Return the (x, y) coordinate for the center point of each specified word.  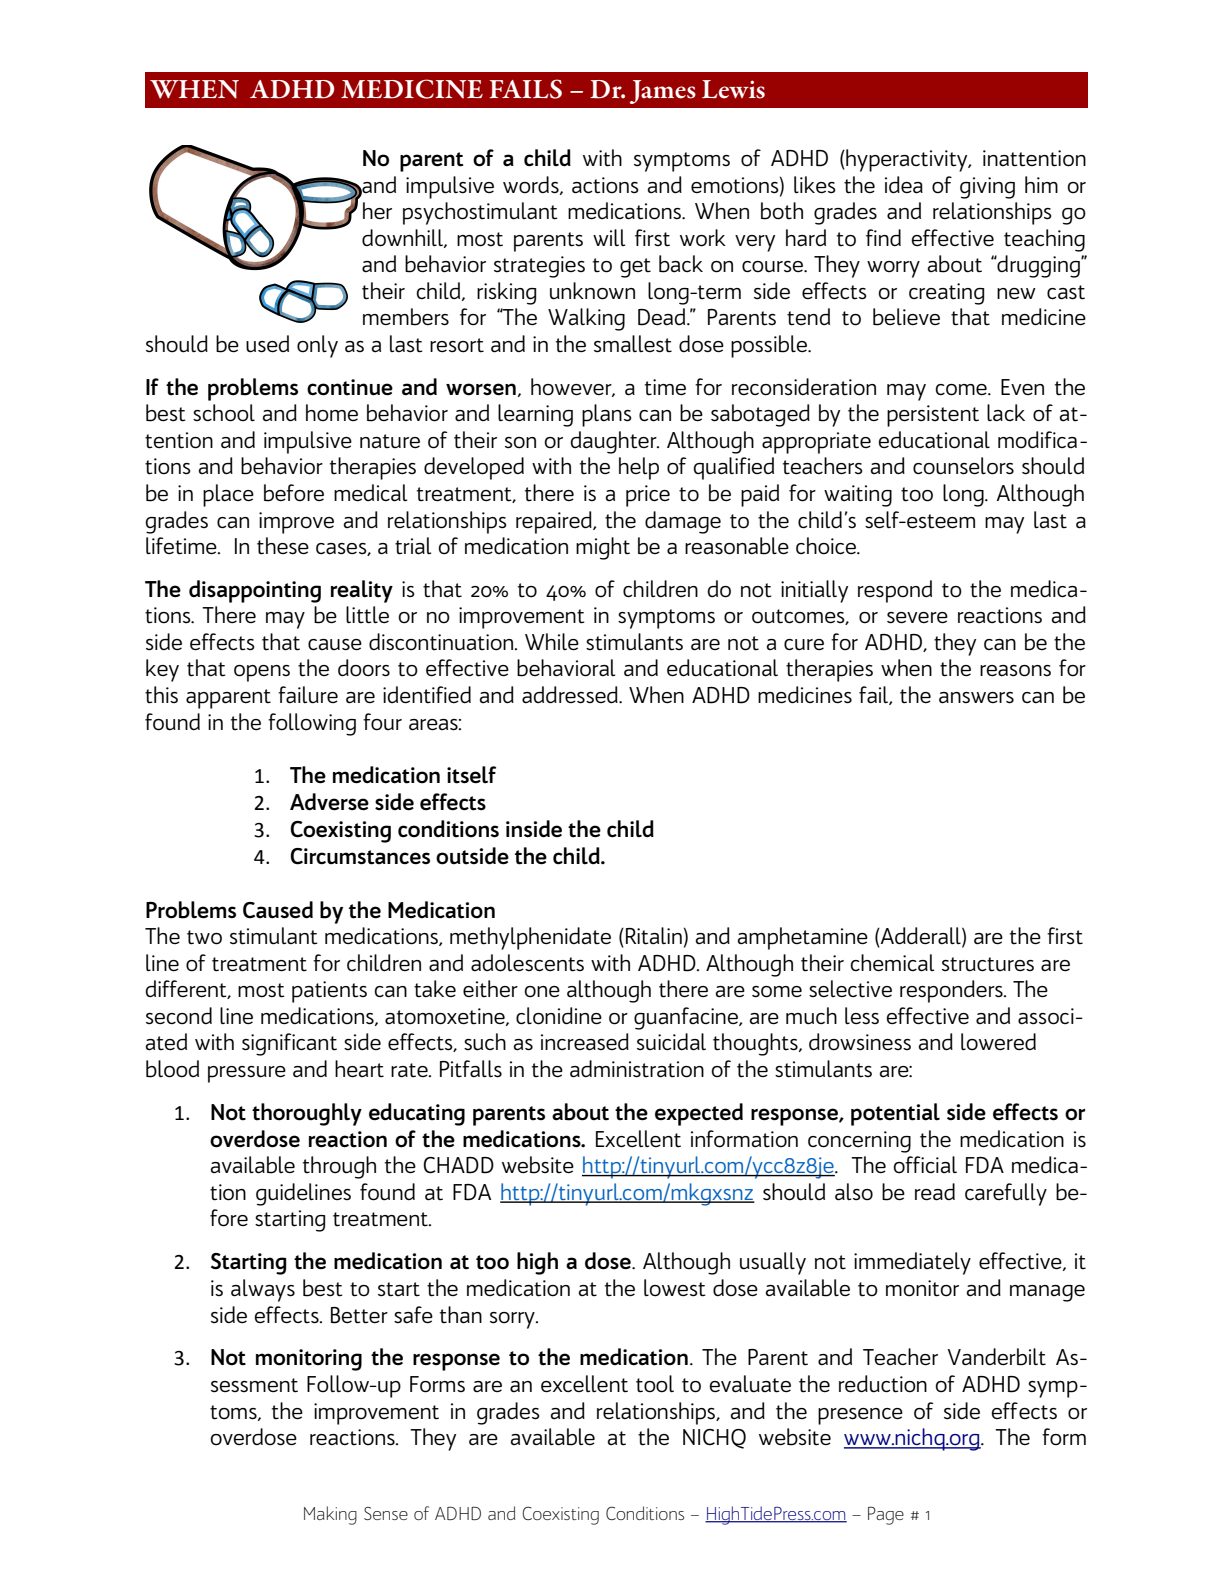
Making (330, 1515)
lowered (998, 1042)
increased (585, 1042)
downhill (403, 238)
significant (289, 1044)
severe (917, 618)
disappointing (255, 591)
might (603, 548)
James (663, 92)
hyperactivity (907, 160)
